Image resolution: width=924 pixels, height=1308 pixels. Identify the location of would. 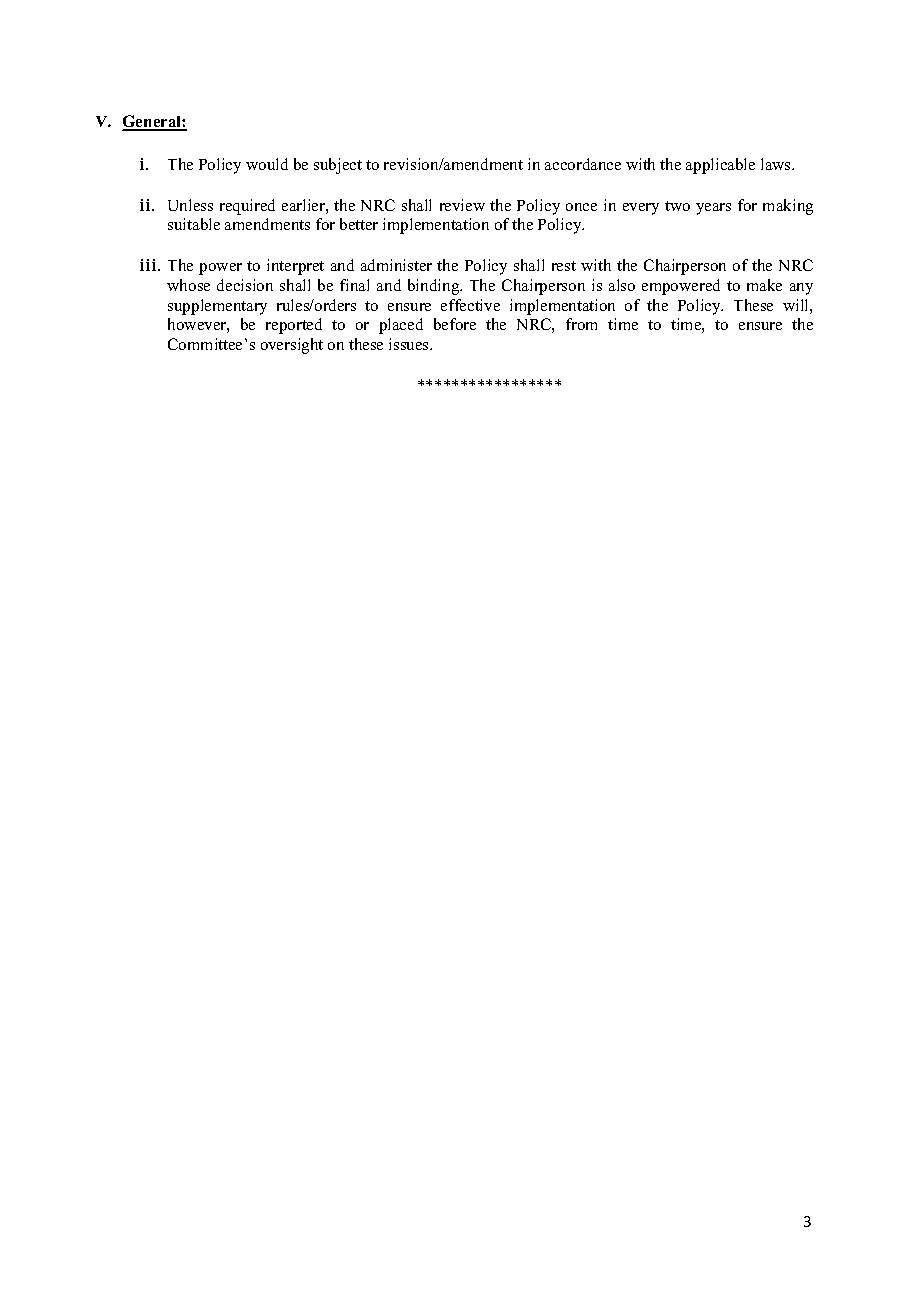
(267, 164).
